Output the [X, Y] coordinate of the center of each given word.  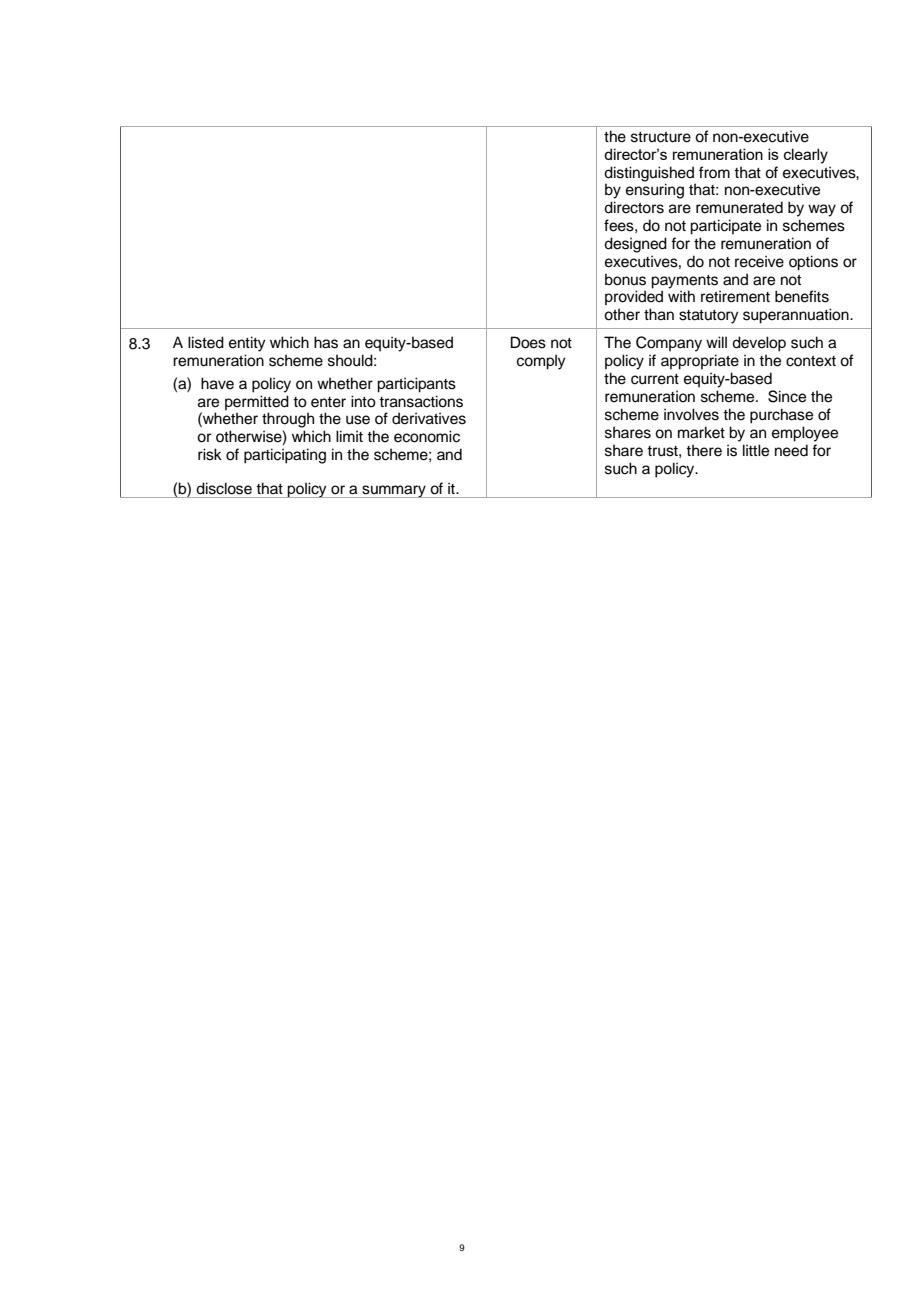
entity [247, 344]
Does [528, 342]
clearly [806, 156]
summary [394, 491]
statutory [709, 317]
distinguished [649, 174]
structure [661, 137]
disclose [224, 488]
